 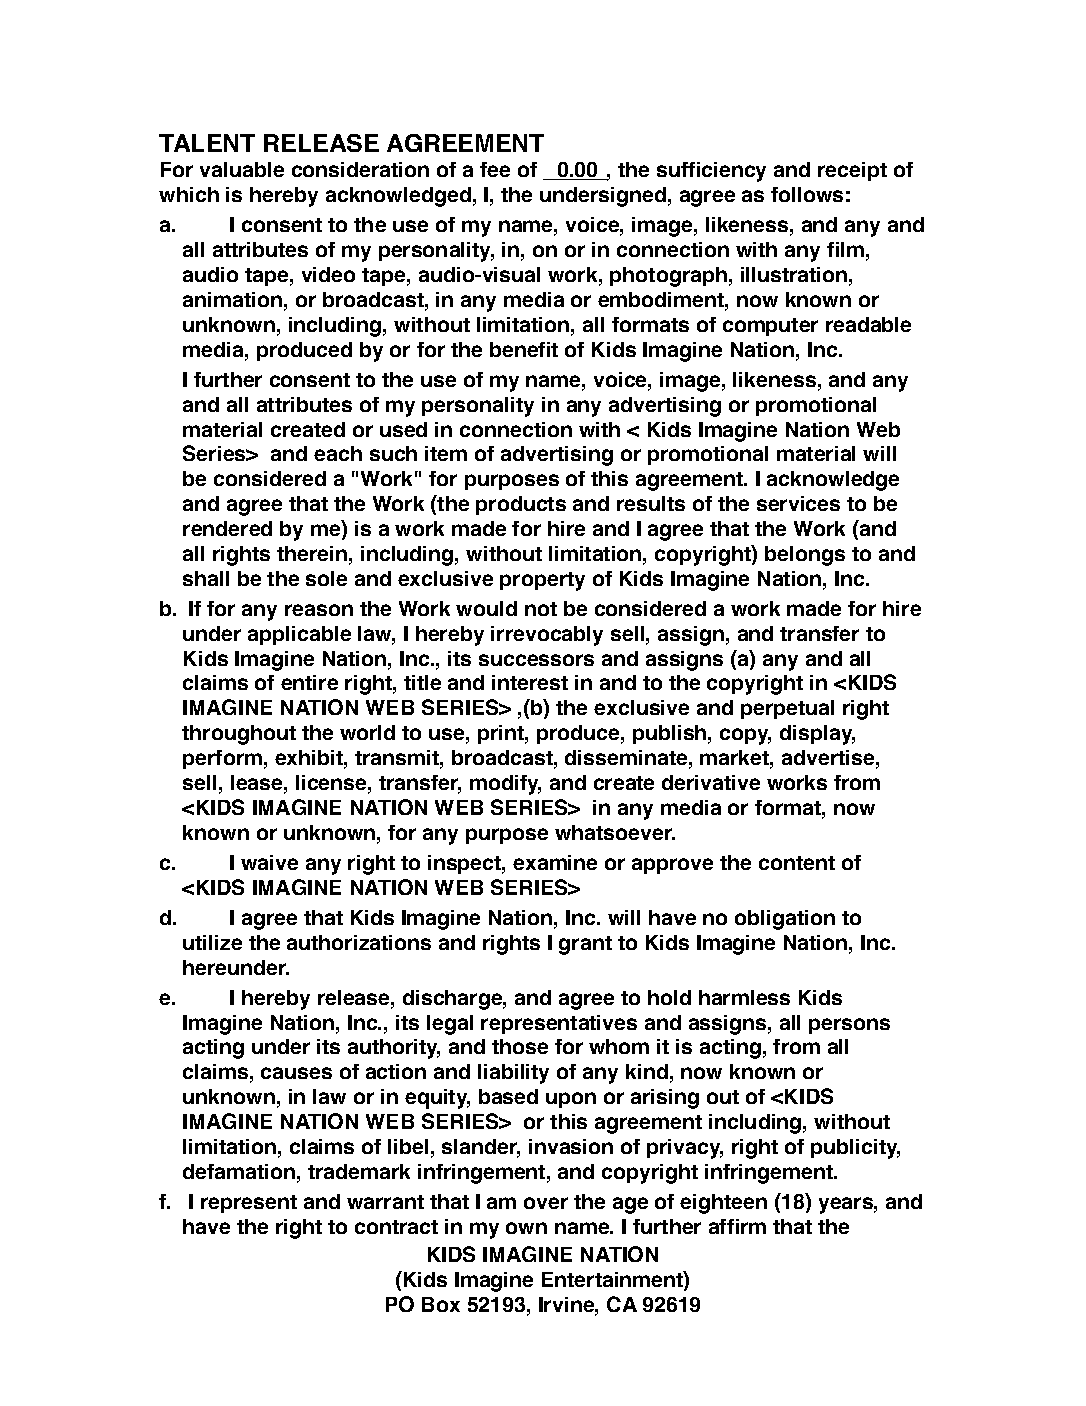 What do you see at coordinates (239, 735) in the screenshot?
I see `throughout` at bounding box center [239, 735].
